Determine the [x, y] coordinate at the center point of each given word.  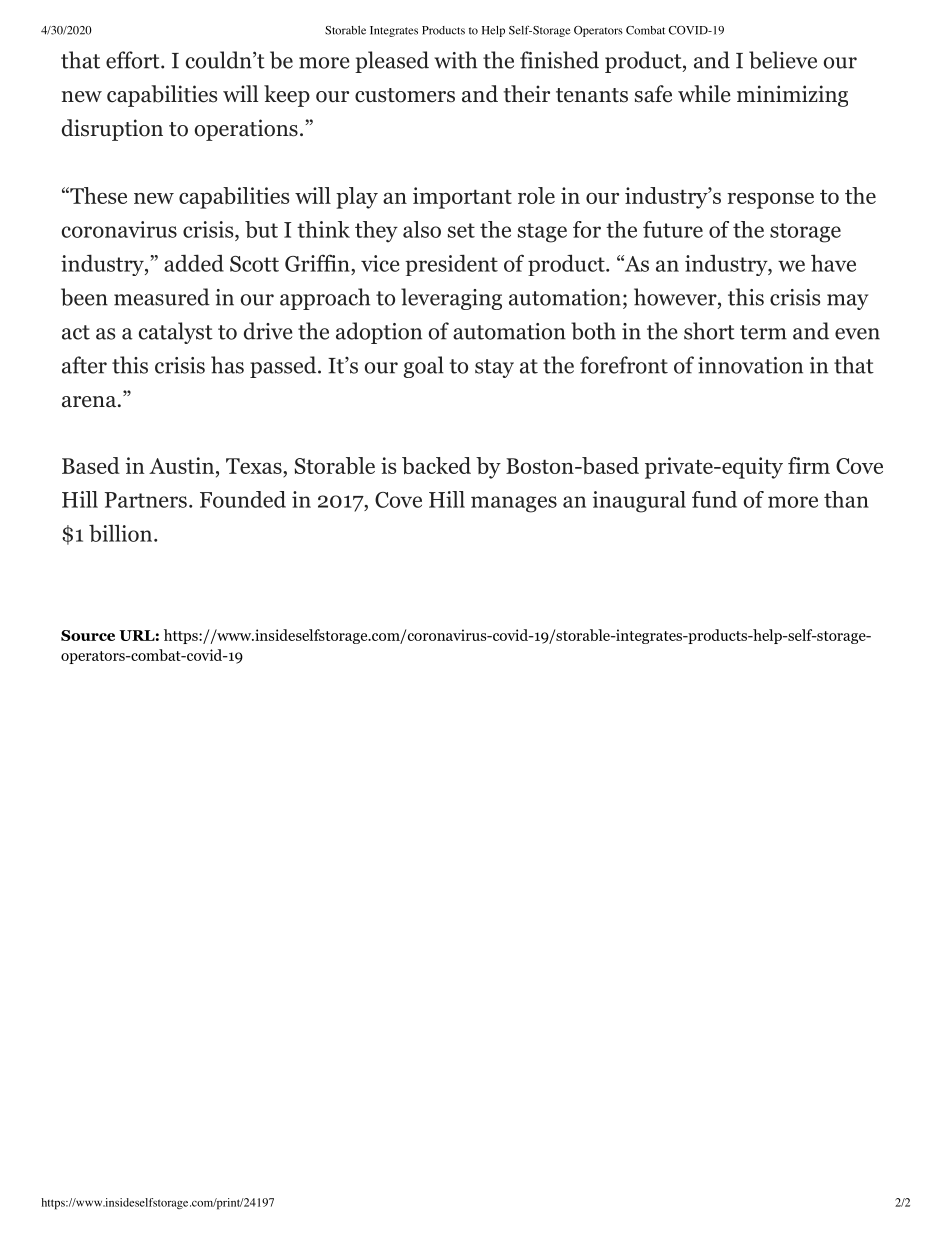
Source [88, 635]
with [455, 60]
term [763, 332]
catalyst [176, 333]
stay [494, 368]
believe [783, 60]
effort [134, 60]
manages [514, 504]
